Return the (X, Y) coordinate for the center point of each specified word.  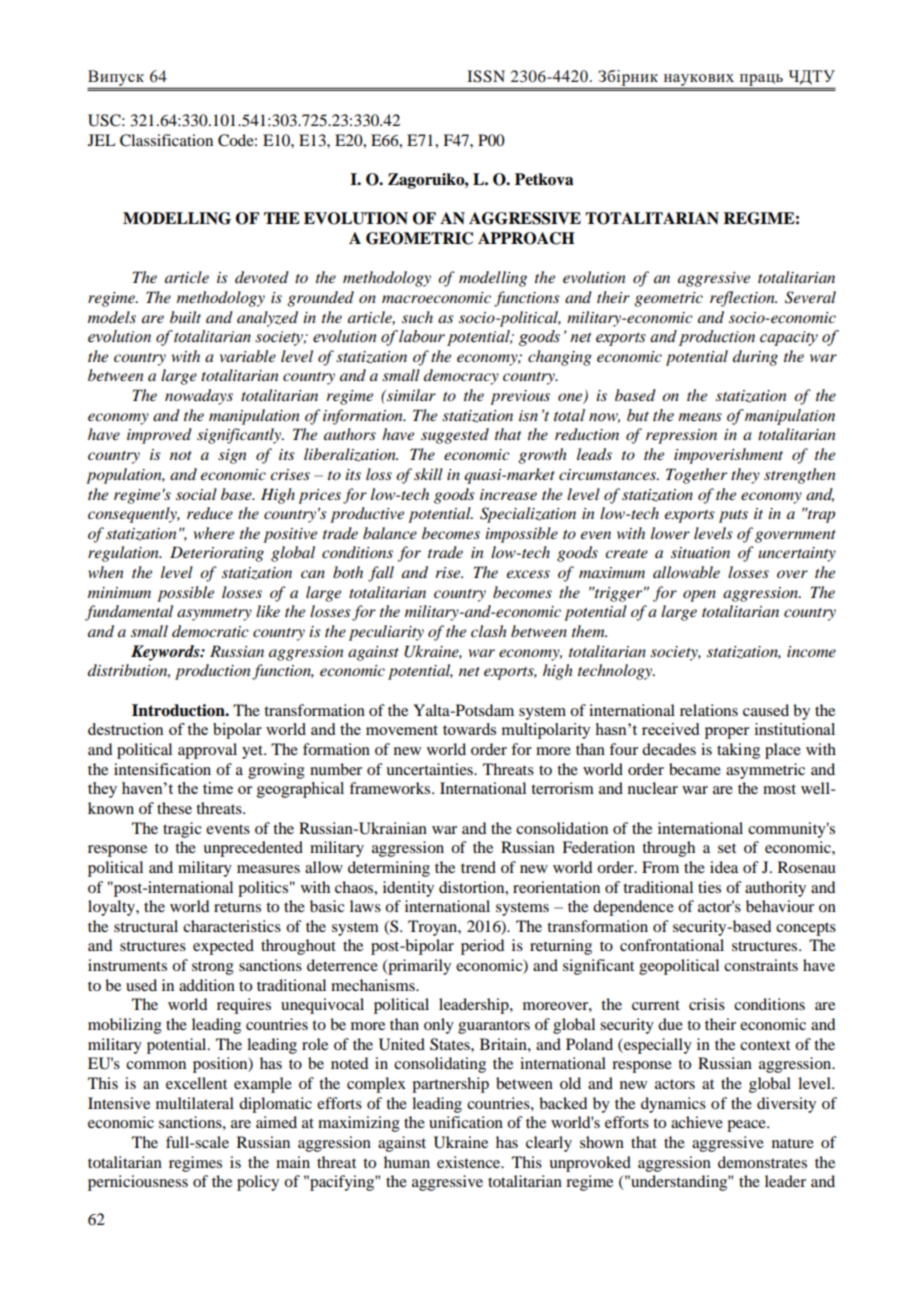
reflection (743, 299)
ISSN (486, 76)
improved (159, 436)
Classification (166, 140)
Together (696, 476)
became (695, 769)
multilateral (195, 1103)
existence (470, 1162)
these (174, 808)
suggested (455, 436)
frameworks (391, 788)
